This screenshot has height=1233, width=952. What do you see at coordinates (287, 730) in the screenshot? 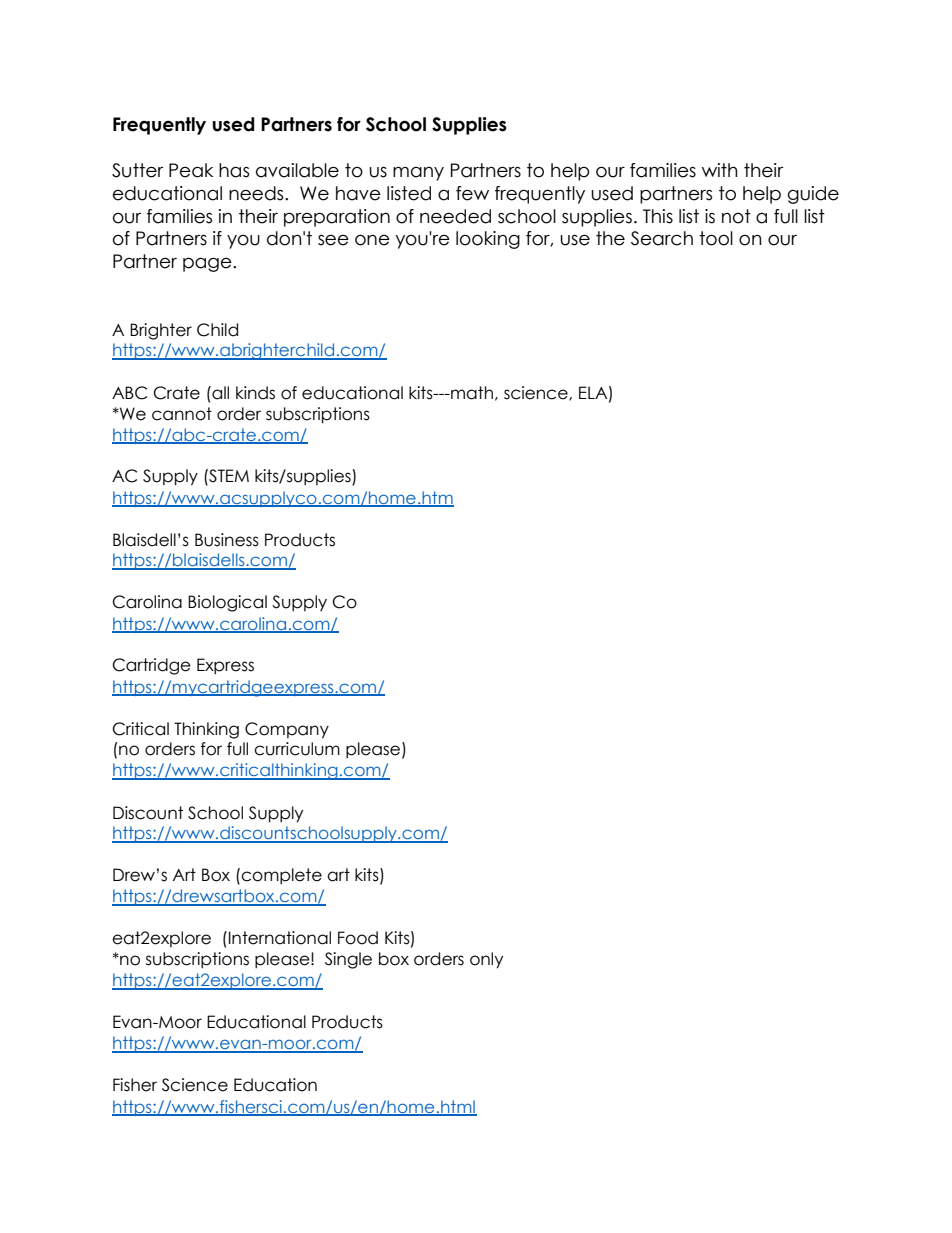
I see `Company` at bounding box center [287, 730].
